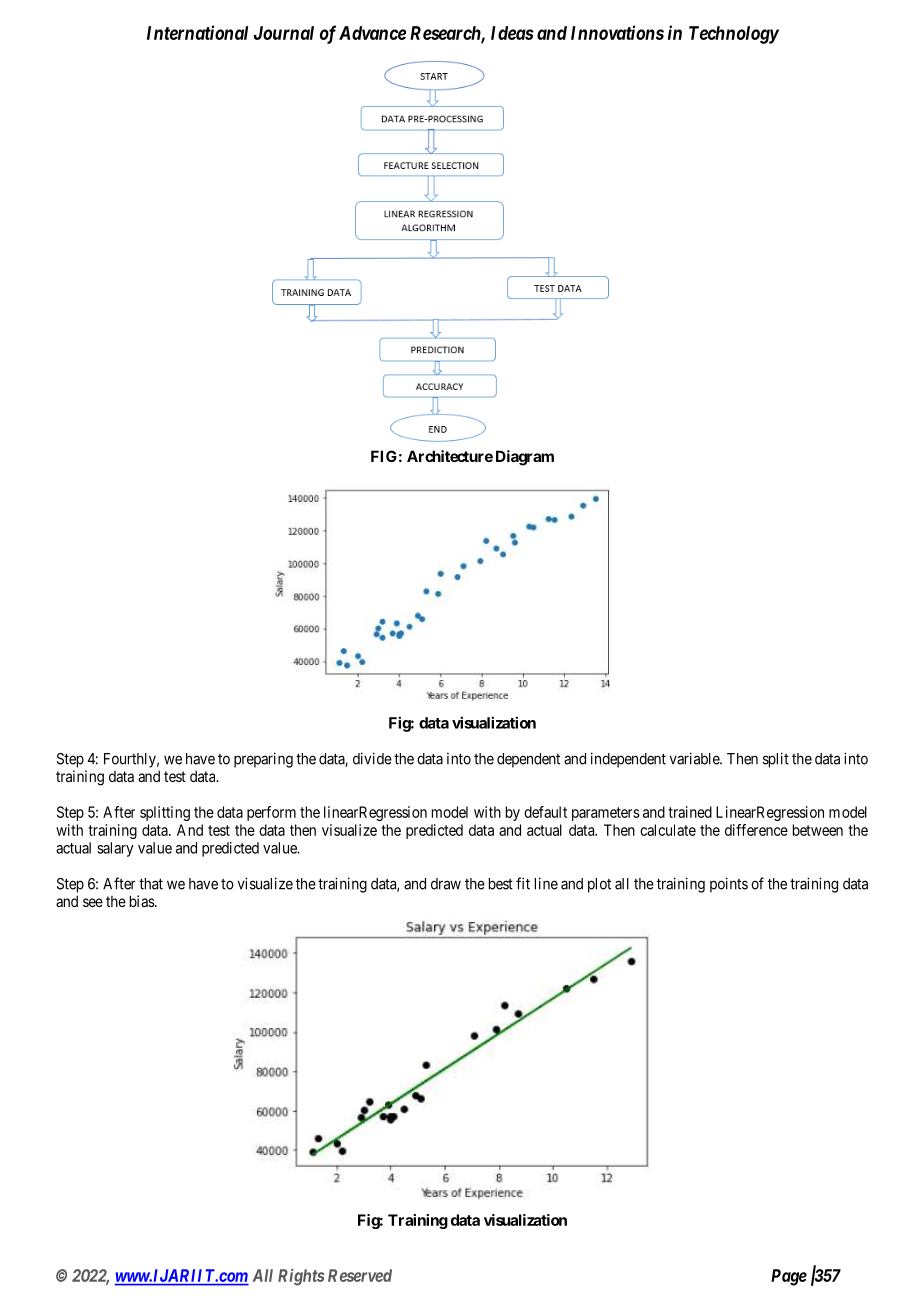  I want to click on Technology, so click(734, 35).
